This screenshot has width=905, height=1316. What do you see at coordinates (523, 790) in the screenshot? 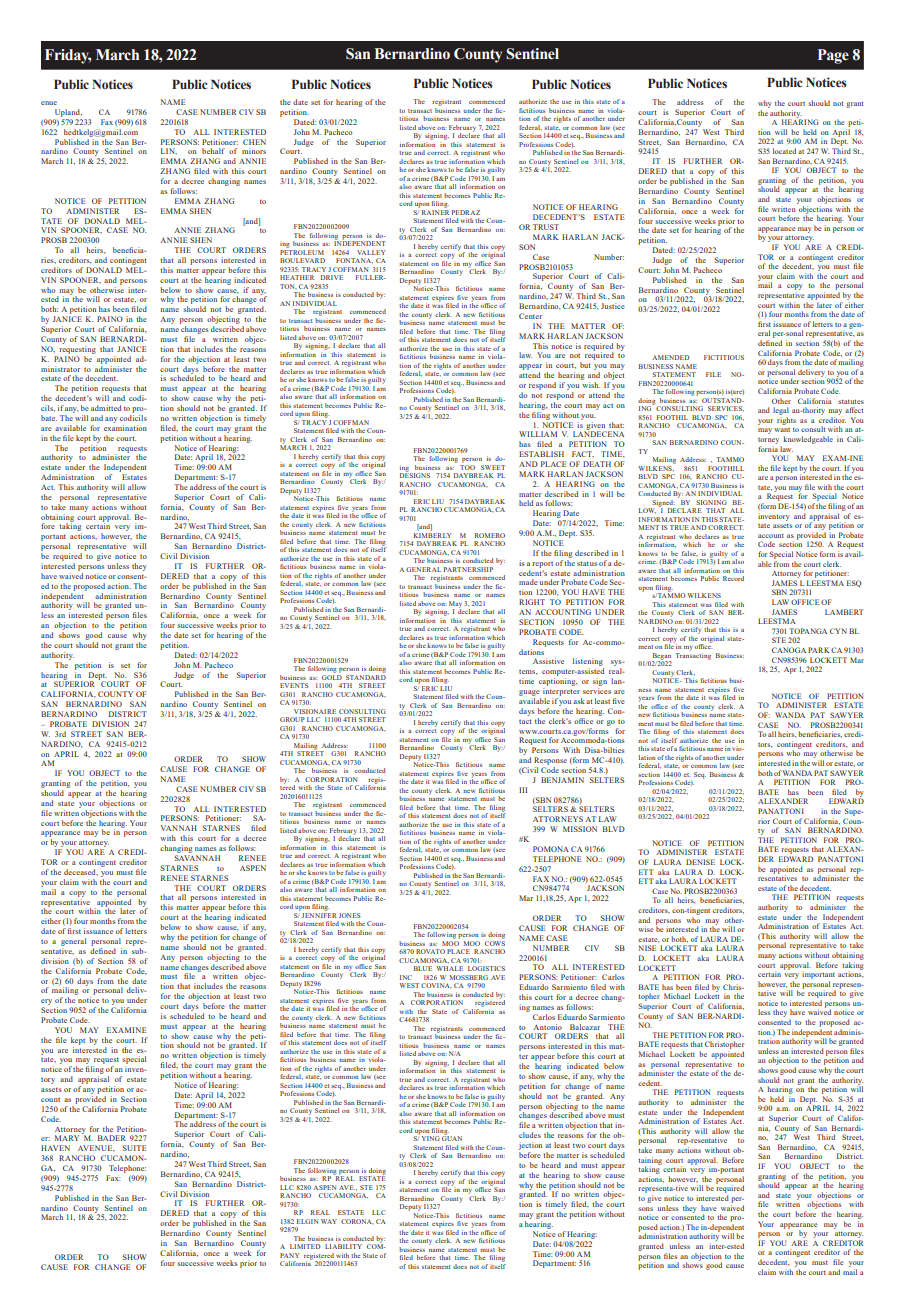
I see `III` at bounding box center [523, 790].
